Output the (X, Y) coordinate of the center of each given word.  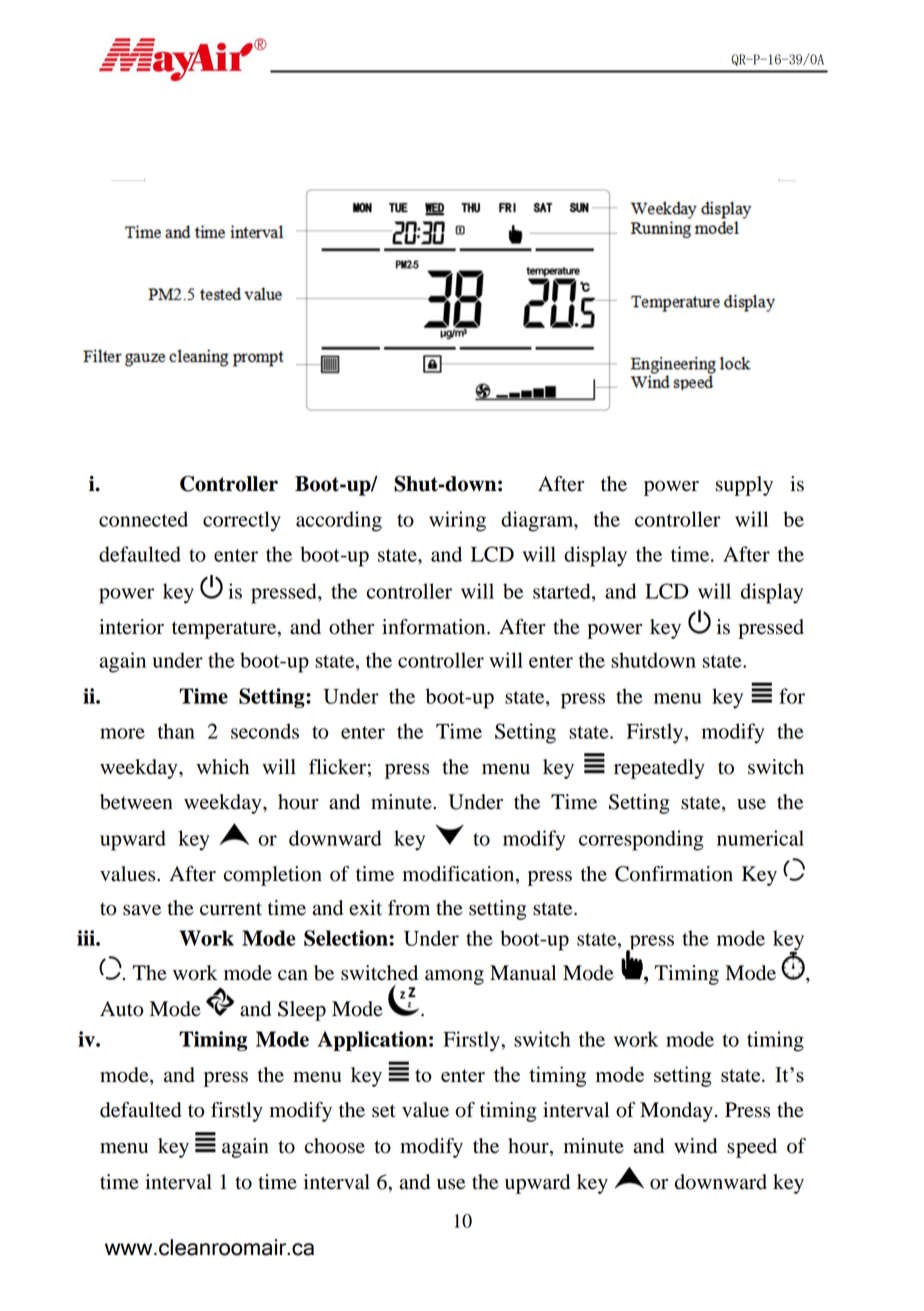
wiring (457, 521)
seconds (265, 731)
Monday (676, 1112)
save (142, 910)
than (176, 731)
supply (744, 486)
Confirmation (674, 874)
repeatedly (659, 769)
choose (335, 1146)
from (409, 908)
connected (143, 519)
